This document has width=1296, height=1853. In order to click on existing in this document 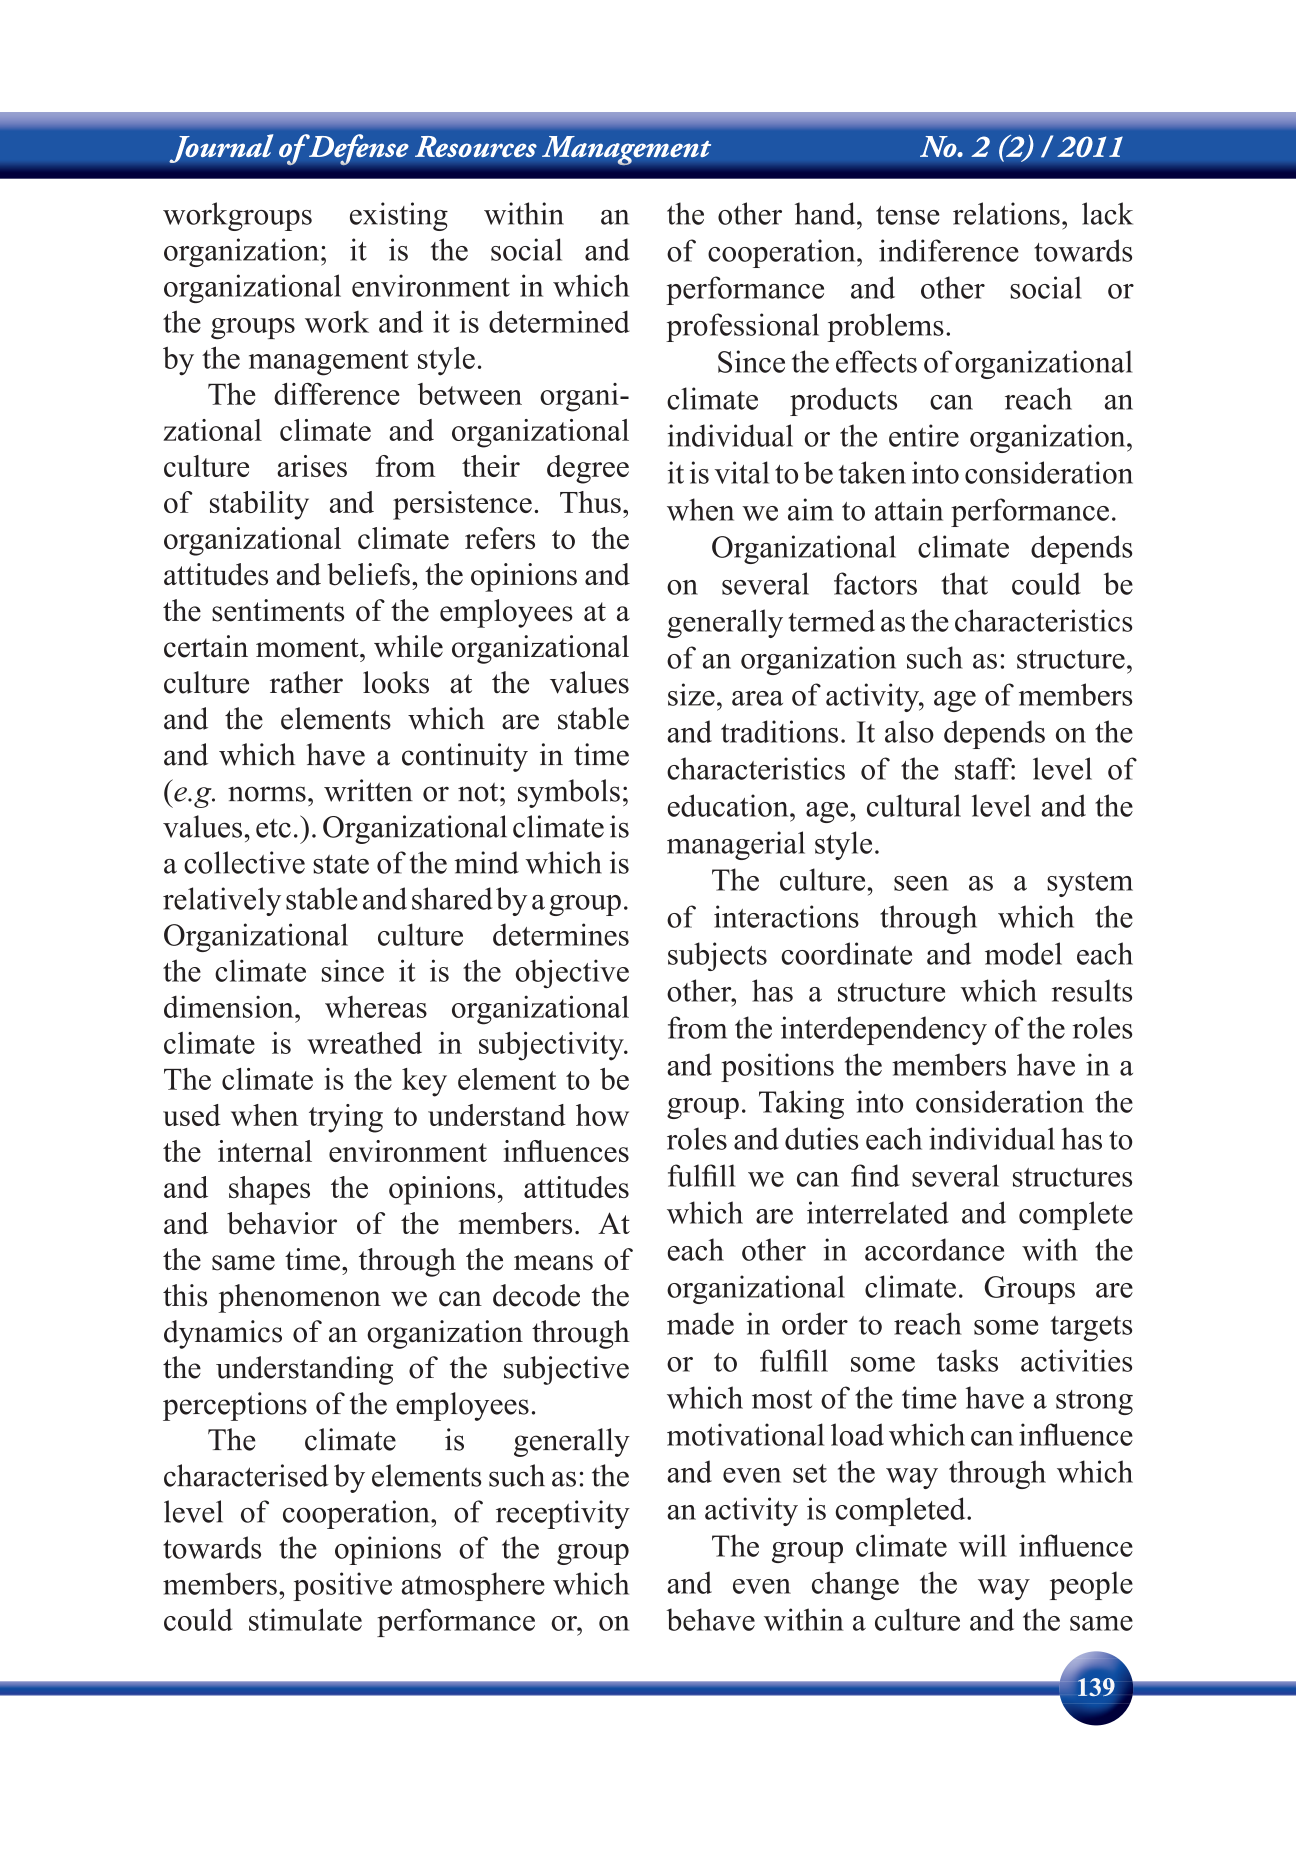, I will do `click(399, 216)`.
